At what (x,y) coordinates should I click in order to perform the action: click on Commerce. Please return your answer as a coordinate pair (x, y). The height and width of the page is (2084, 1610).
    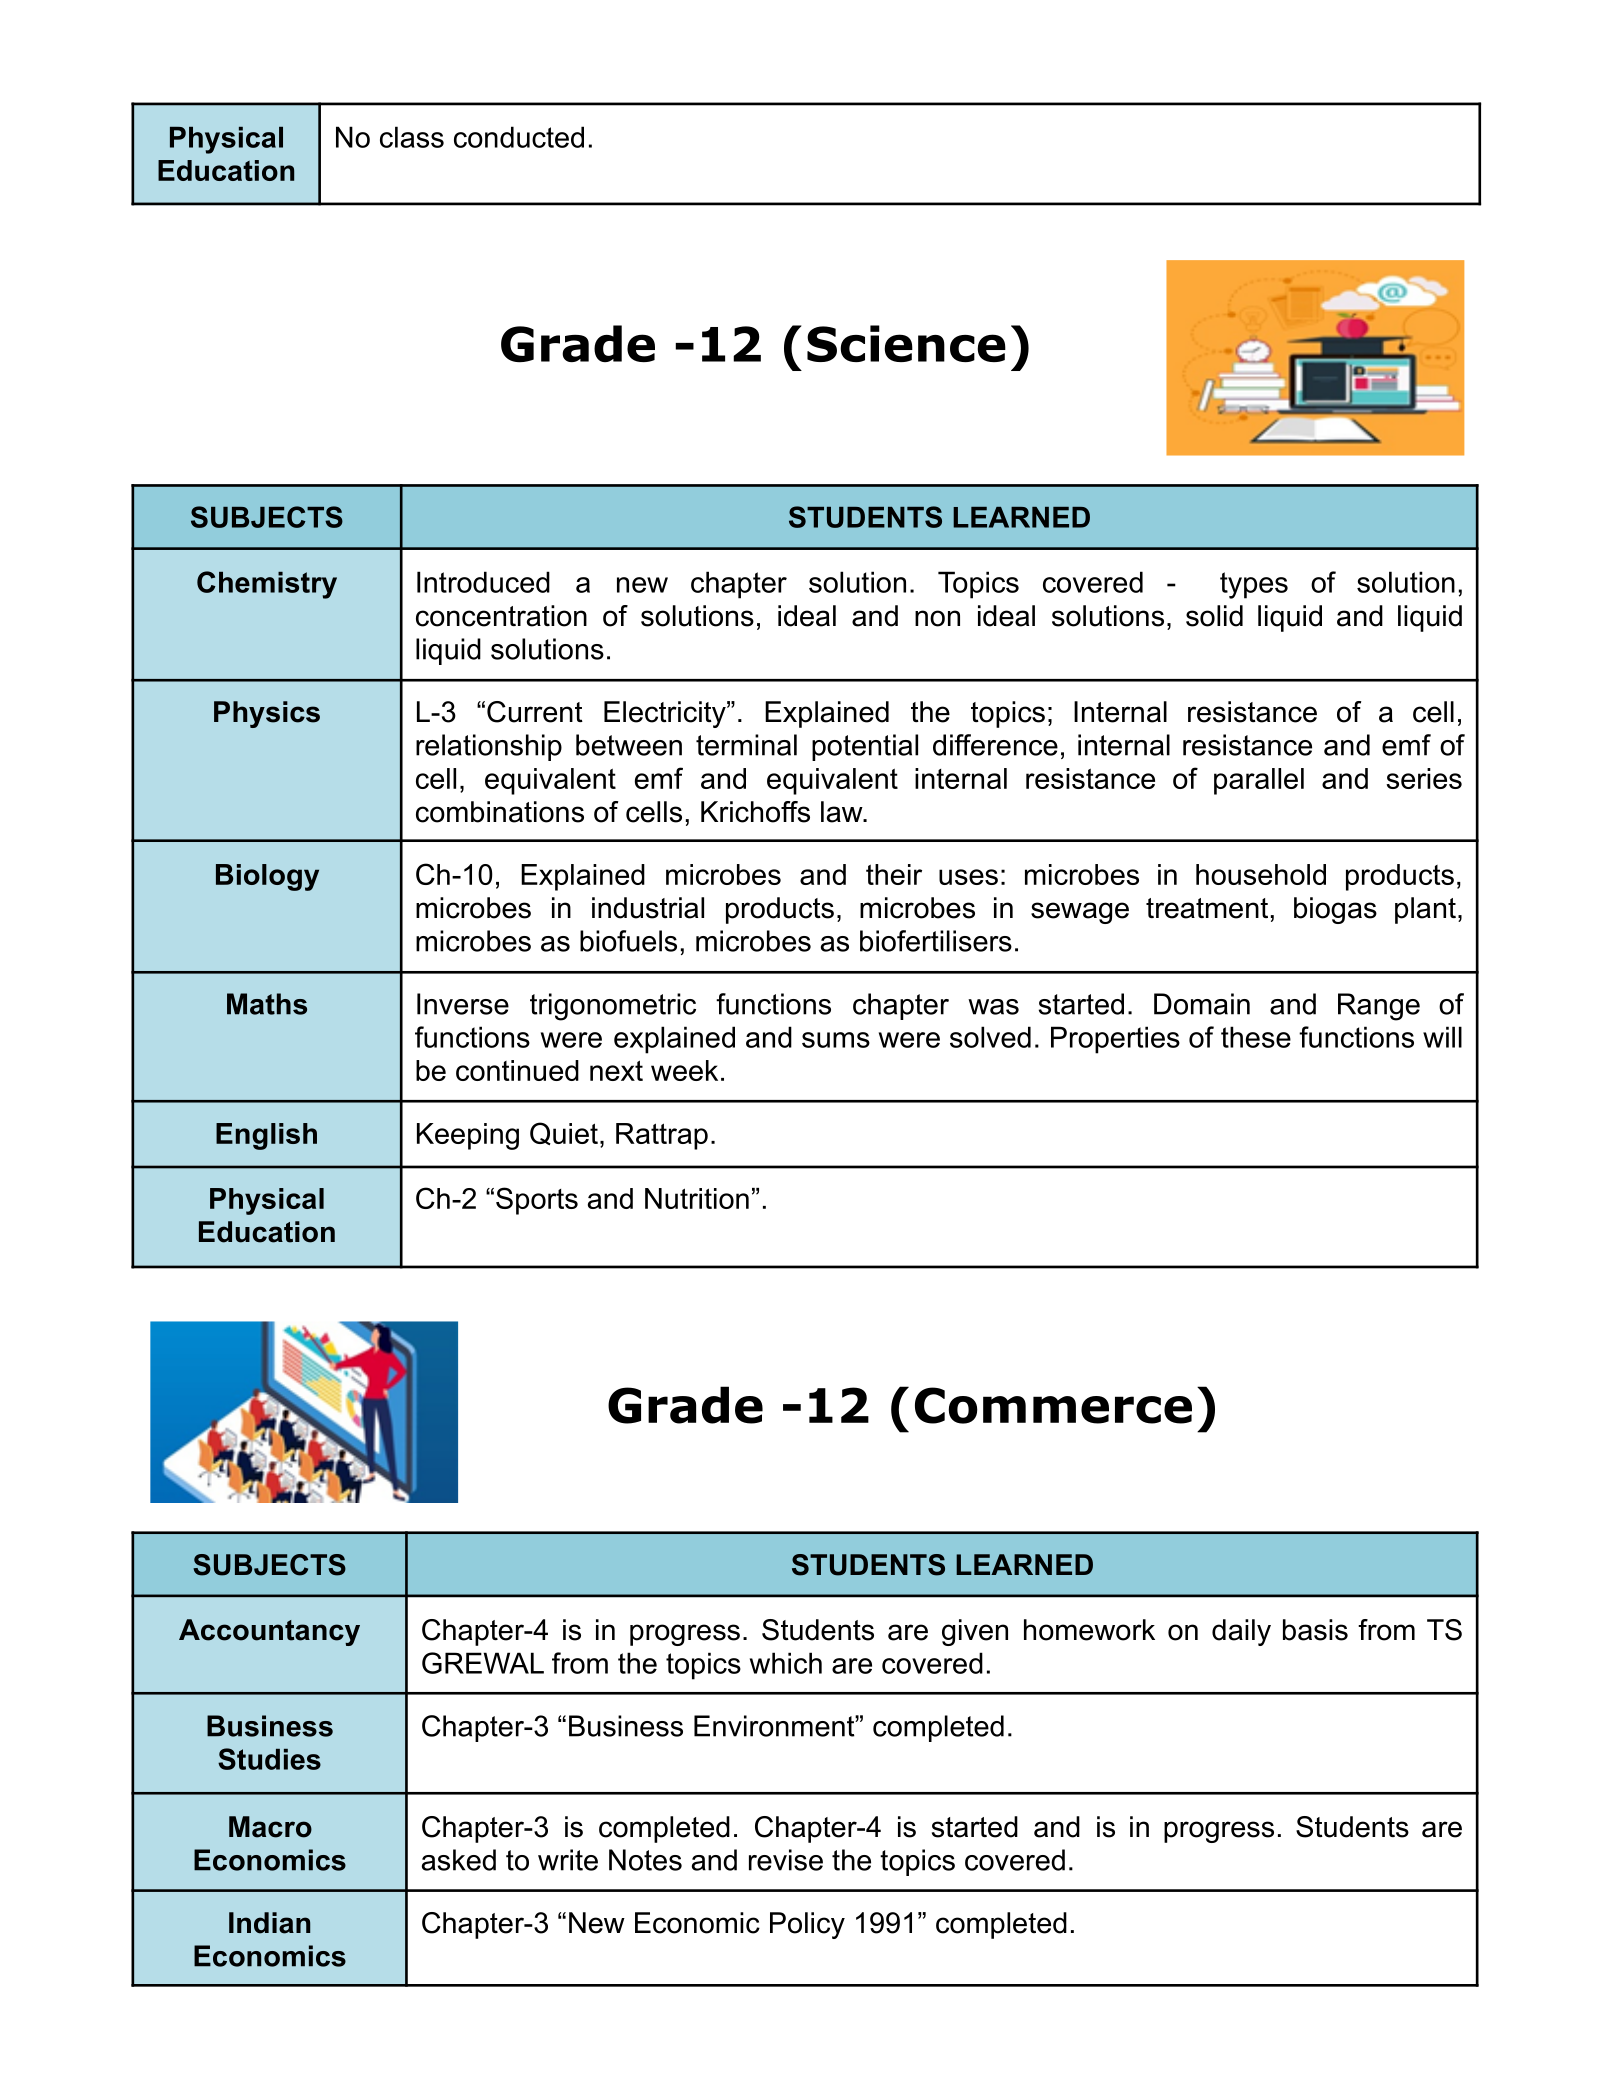
    Looking at the image, I should click on (1053, 1405).
